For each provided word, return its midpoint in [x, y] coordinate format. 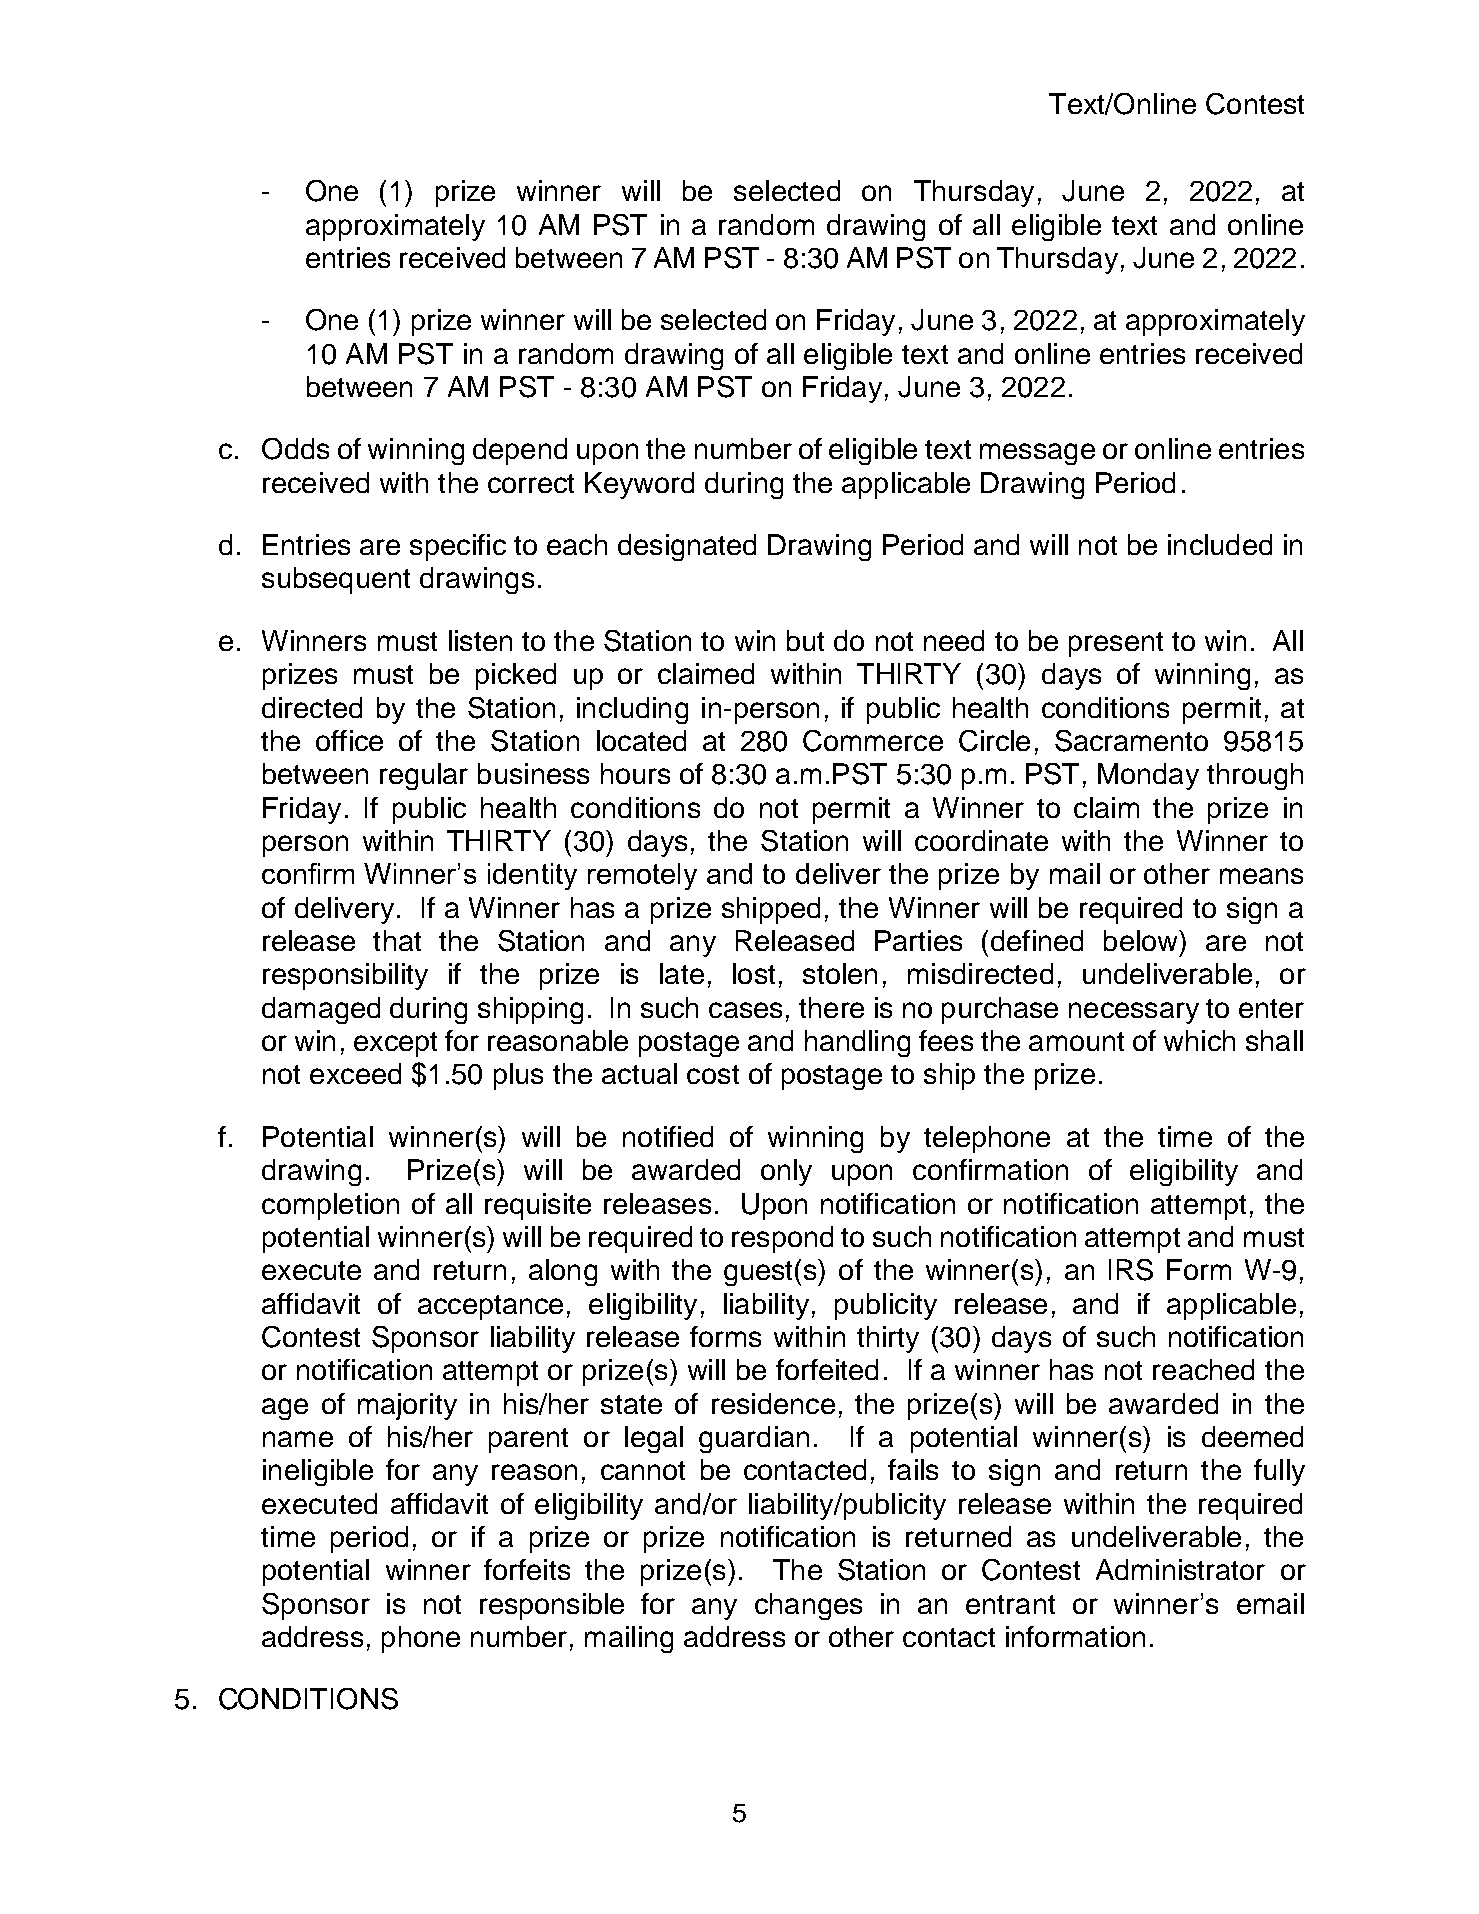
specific [458, 547]
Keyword [639, 485]
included [1220, 544]
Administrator [1180, 1569]
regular [424, 776]
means [1261, 876]
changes [808, 1606]
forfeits [527, 1569]
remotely [642, 876]
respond [782, 1239]
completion [330, 1206]
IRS [1131, 1270]
